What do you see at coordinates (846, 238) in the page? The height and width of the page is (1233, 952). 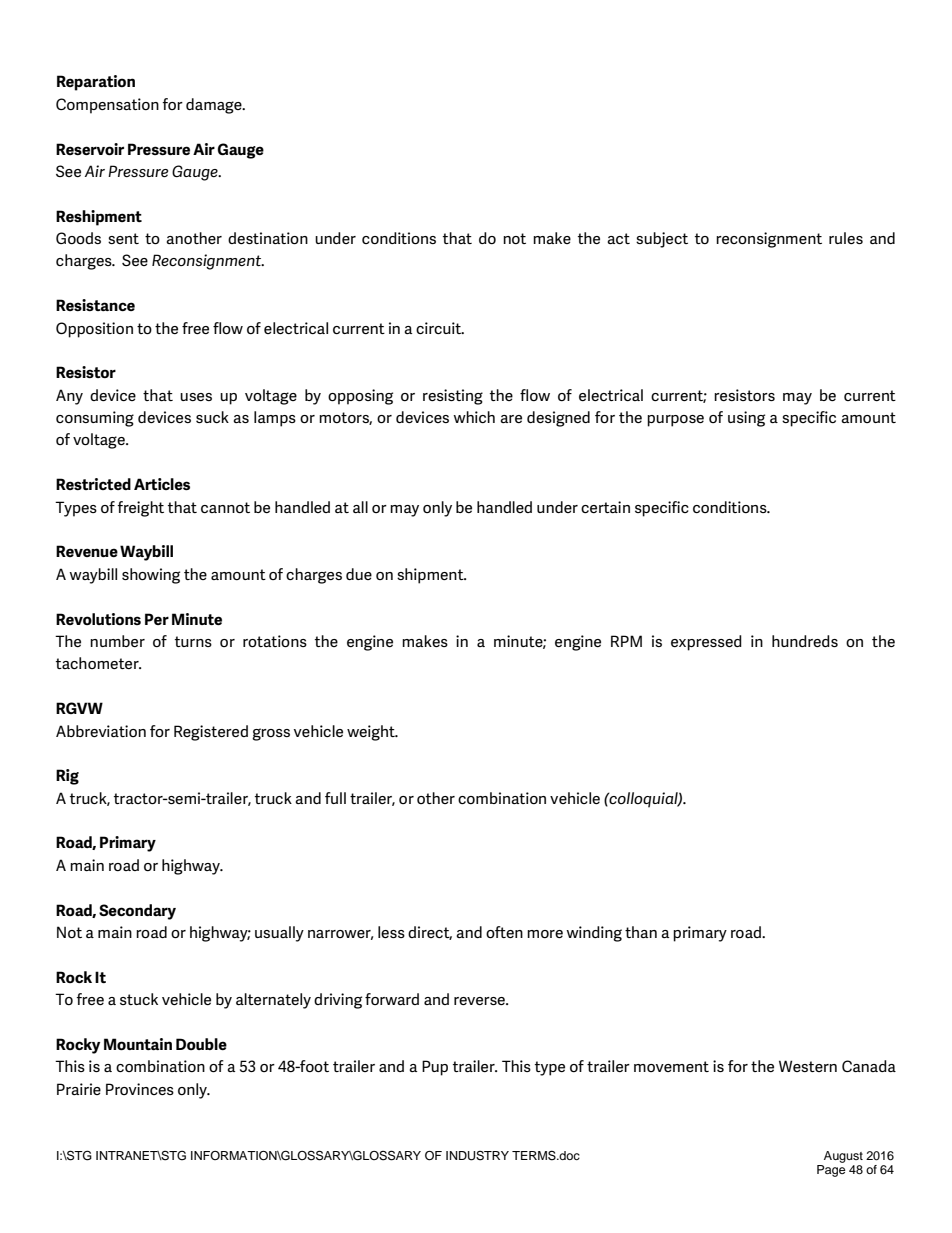 I see `rules` at bounding box center [846, 238].
